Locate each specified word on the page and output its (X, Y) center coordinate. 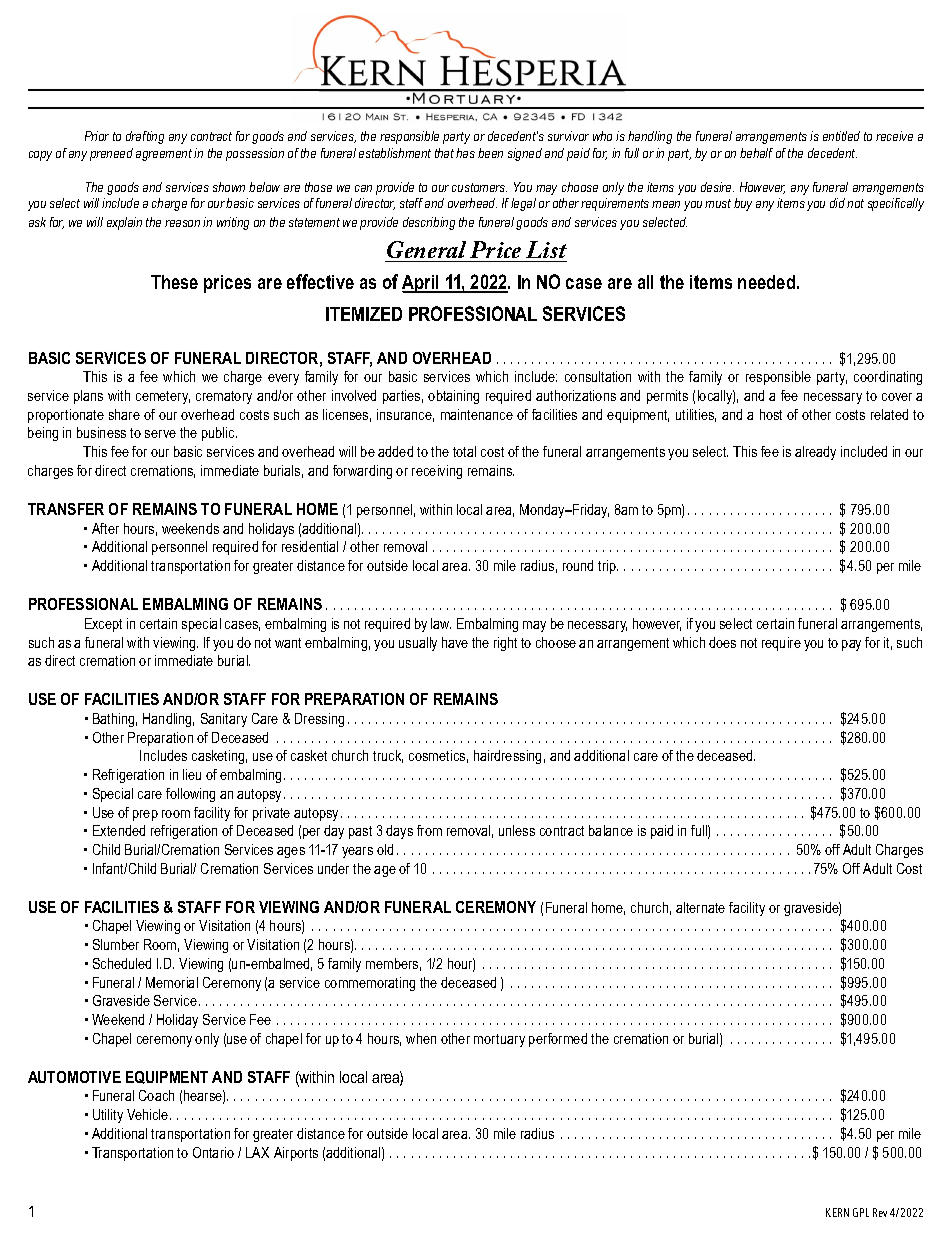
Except (103, 625)
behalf (756, 153)
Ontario (213, 1152)
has (465, 153)
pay (851, 645)
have (455, 642)
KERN (837, 1212)
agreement (164, 155)
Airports (296, 1154)
